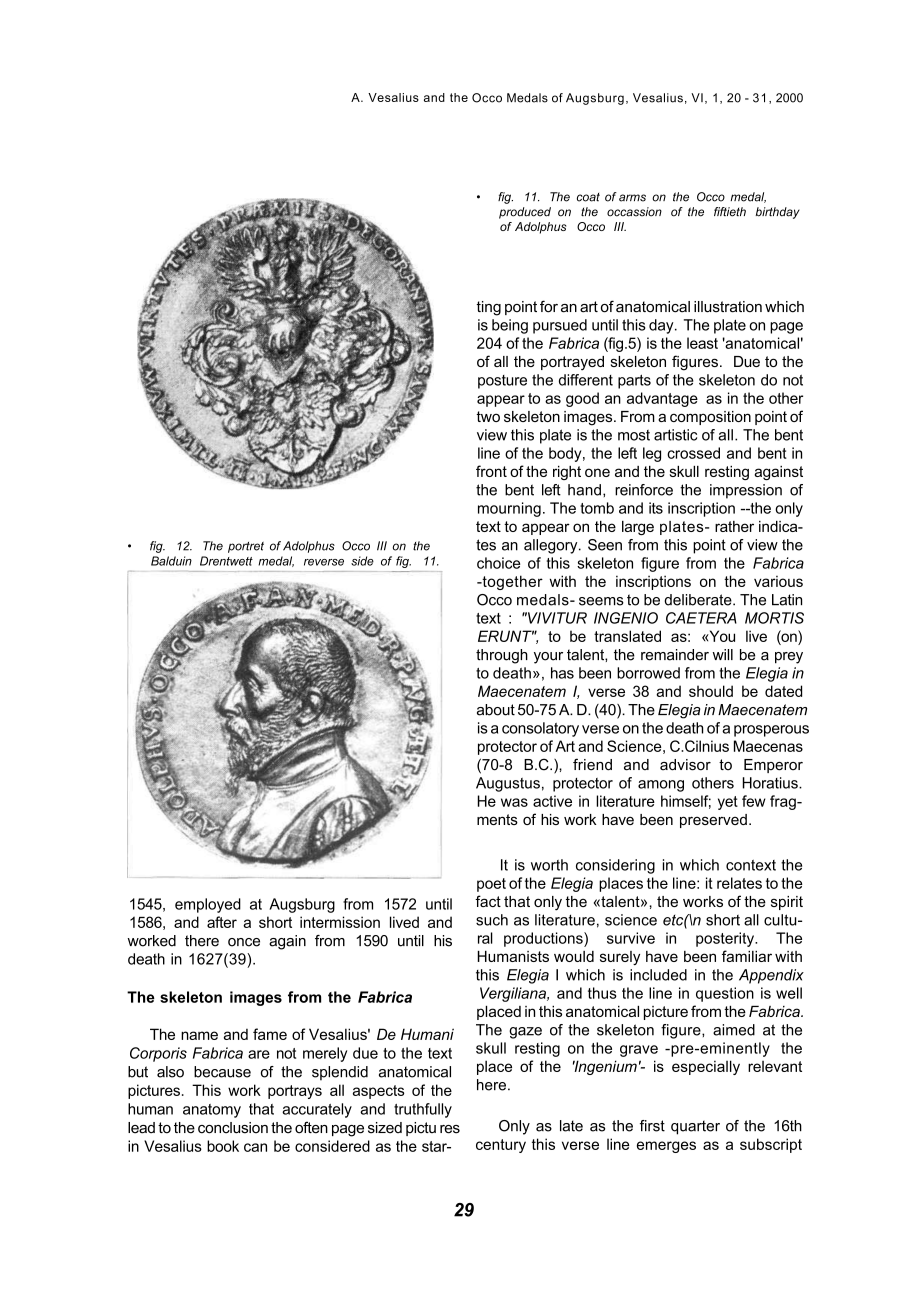  What do you see at coordinates (730, 212) in the screenshot?
I see `fiftieth` at bounding box center [730, 212].
